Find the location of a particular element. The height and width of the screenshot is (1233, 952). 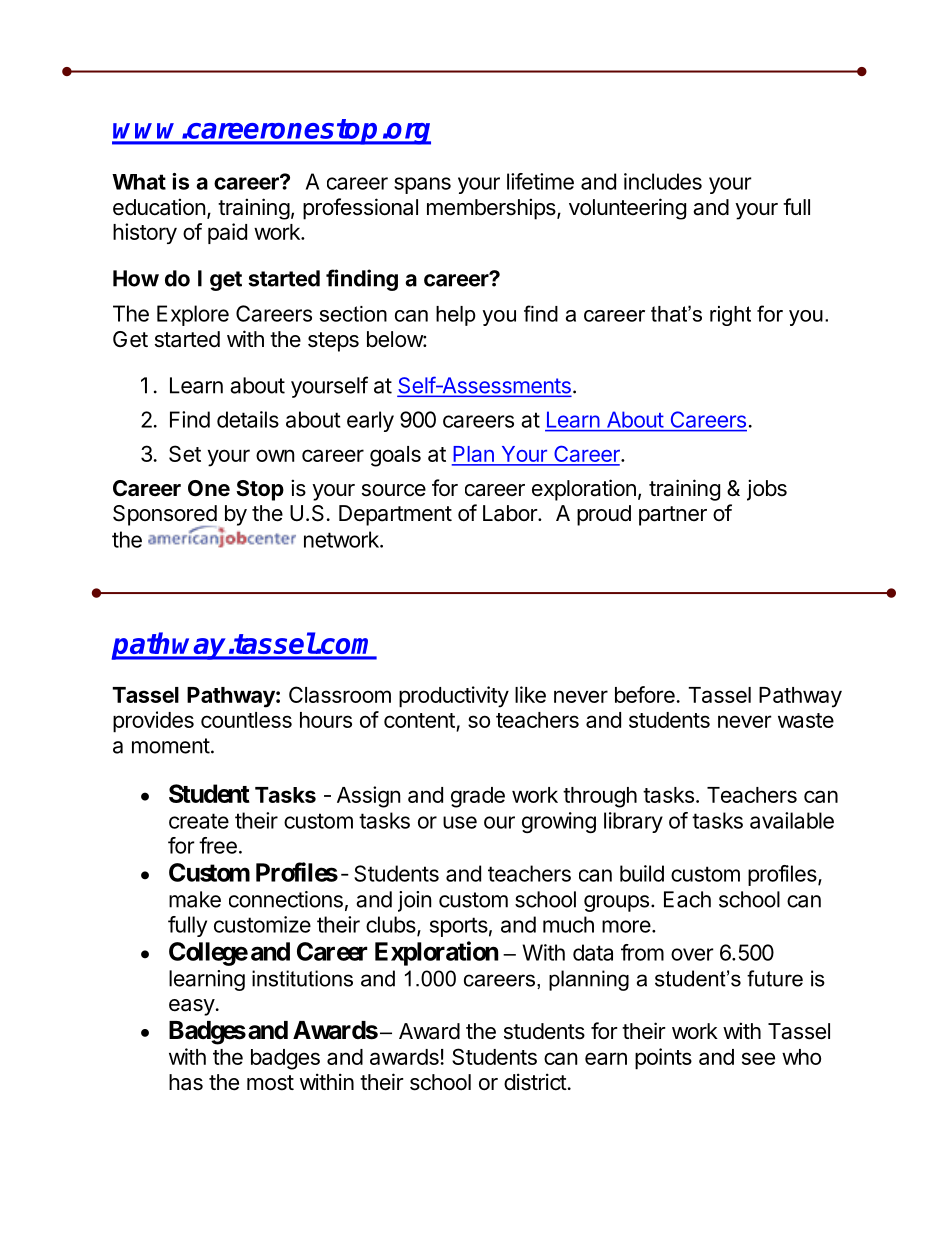

has is located at coordinates (186, 1082).
